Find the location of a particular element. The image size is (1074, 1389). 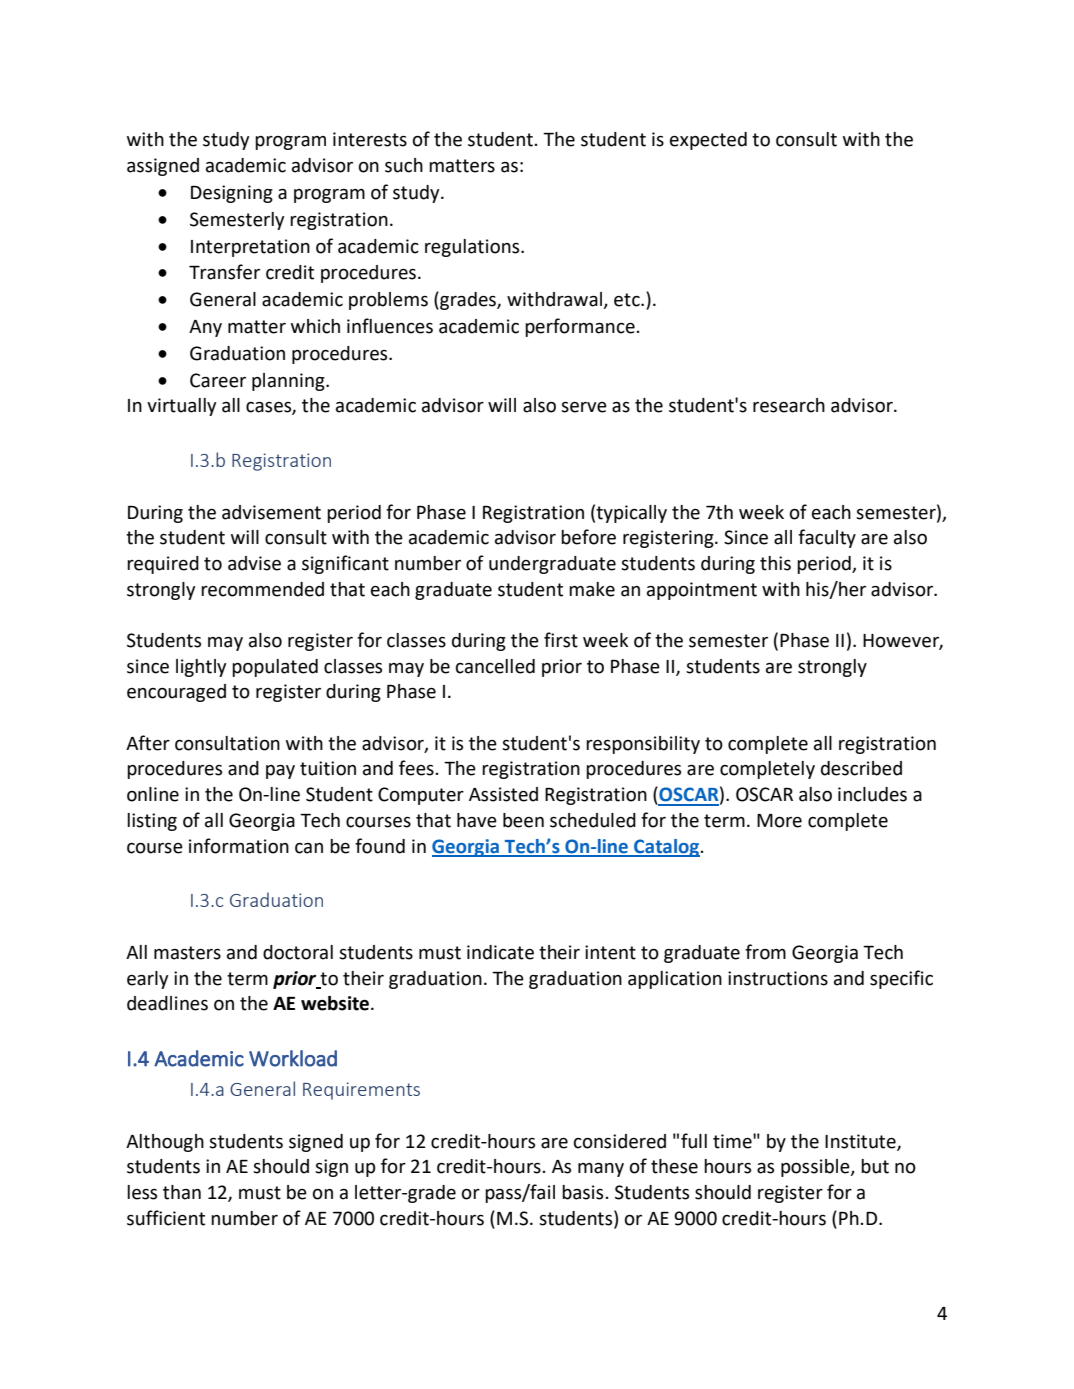

regulations is located at coordinates (473, 248).
